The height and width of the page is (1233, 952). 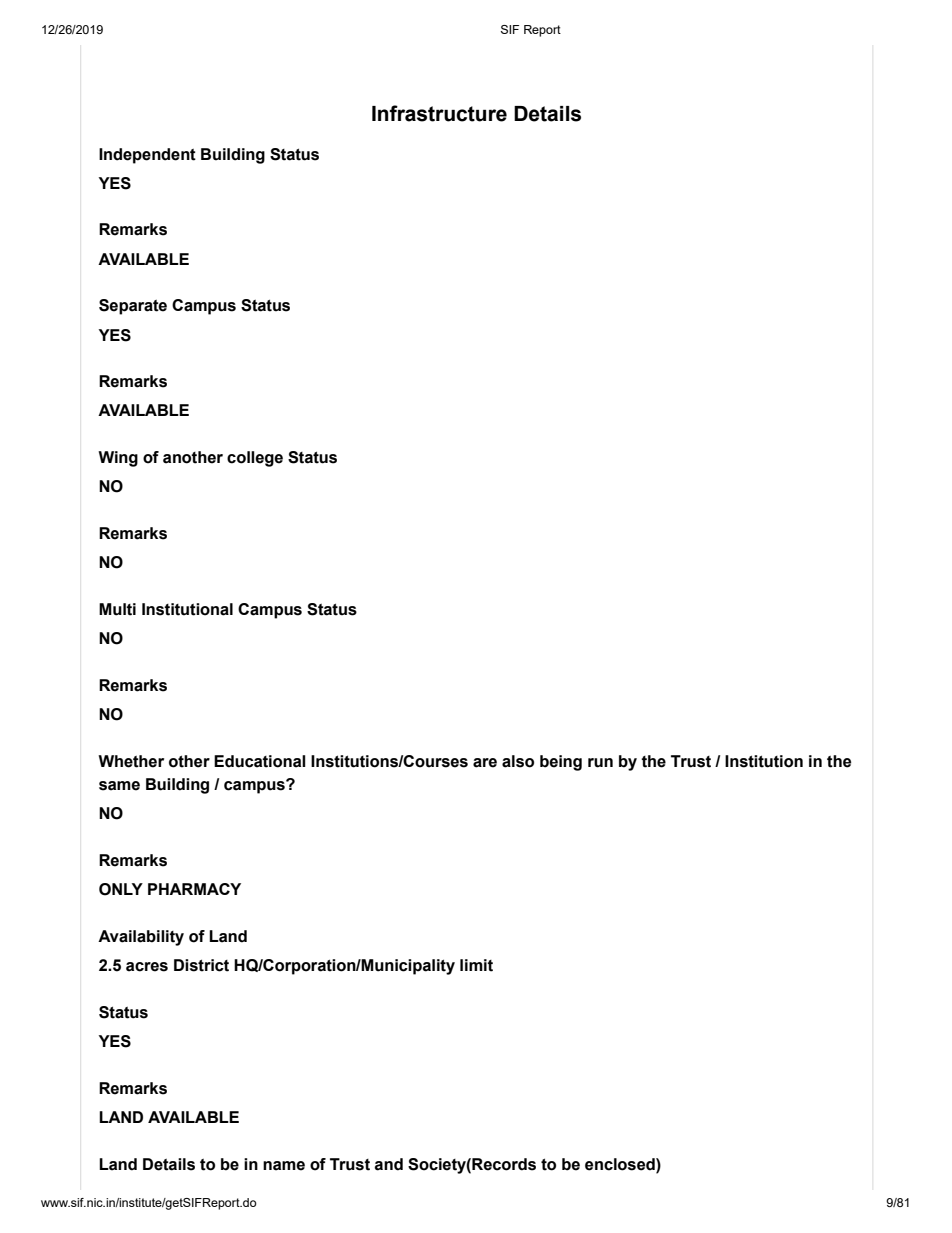 What do you see at coordinates (600, 763) in the page?
I see `run` at bounding box center [600, 763].
